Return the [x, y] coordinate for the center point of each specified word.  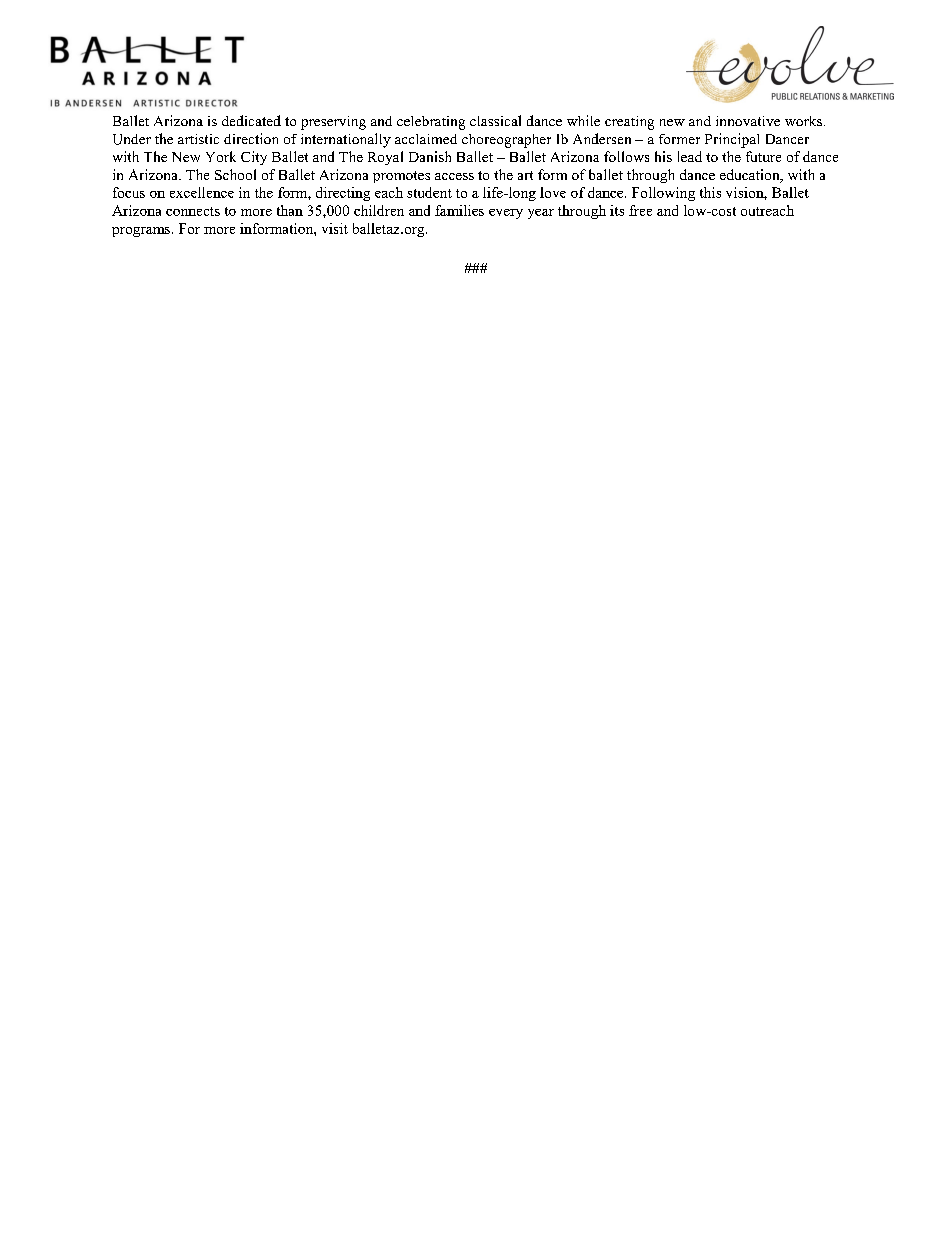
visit [335, 228]
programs [142, 232]
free [640, 210]
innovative [748, 121]
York [221, 156]
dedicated [251, 120]
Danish [430, 156]
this [710, 192]
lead [690, 156]
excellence [202, 192]
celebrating [431, 123]
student [429, 192]
